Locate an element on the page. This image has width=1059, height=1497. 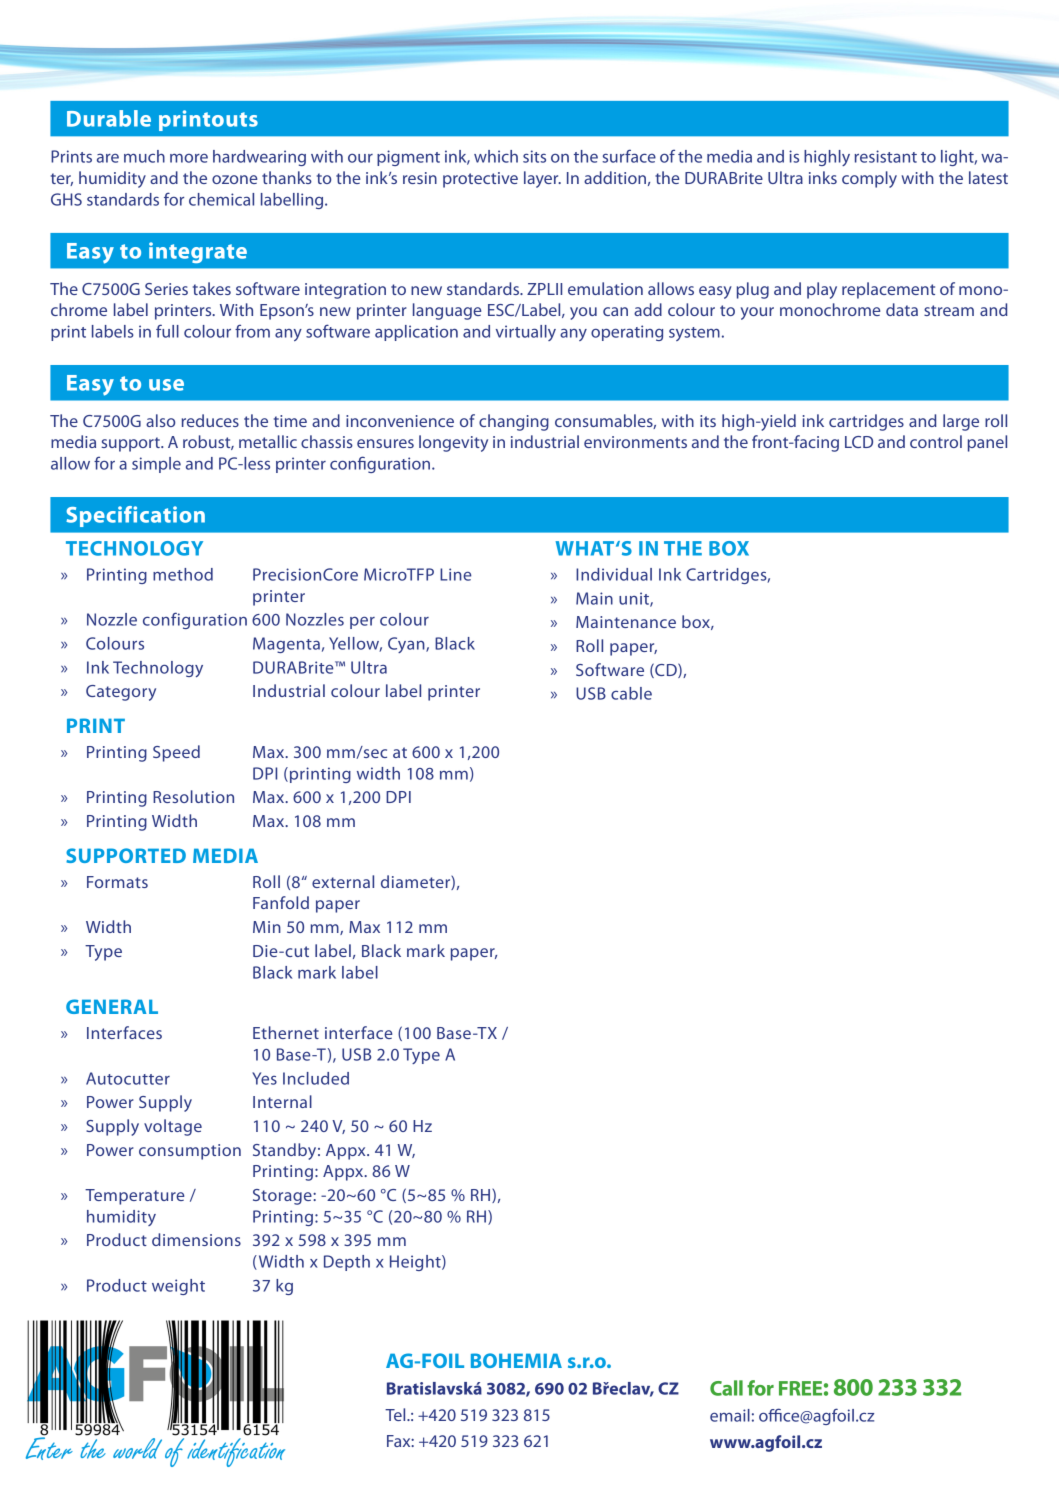
Included is located at coordinates (316, 1078).
